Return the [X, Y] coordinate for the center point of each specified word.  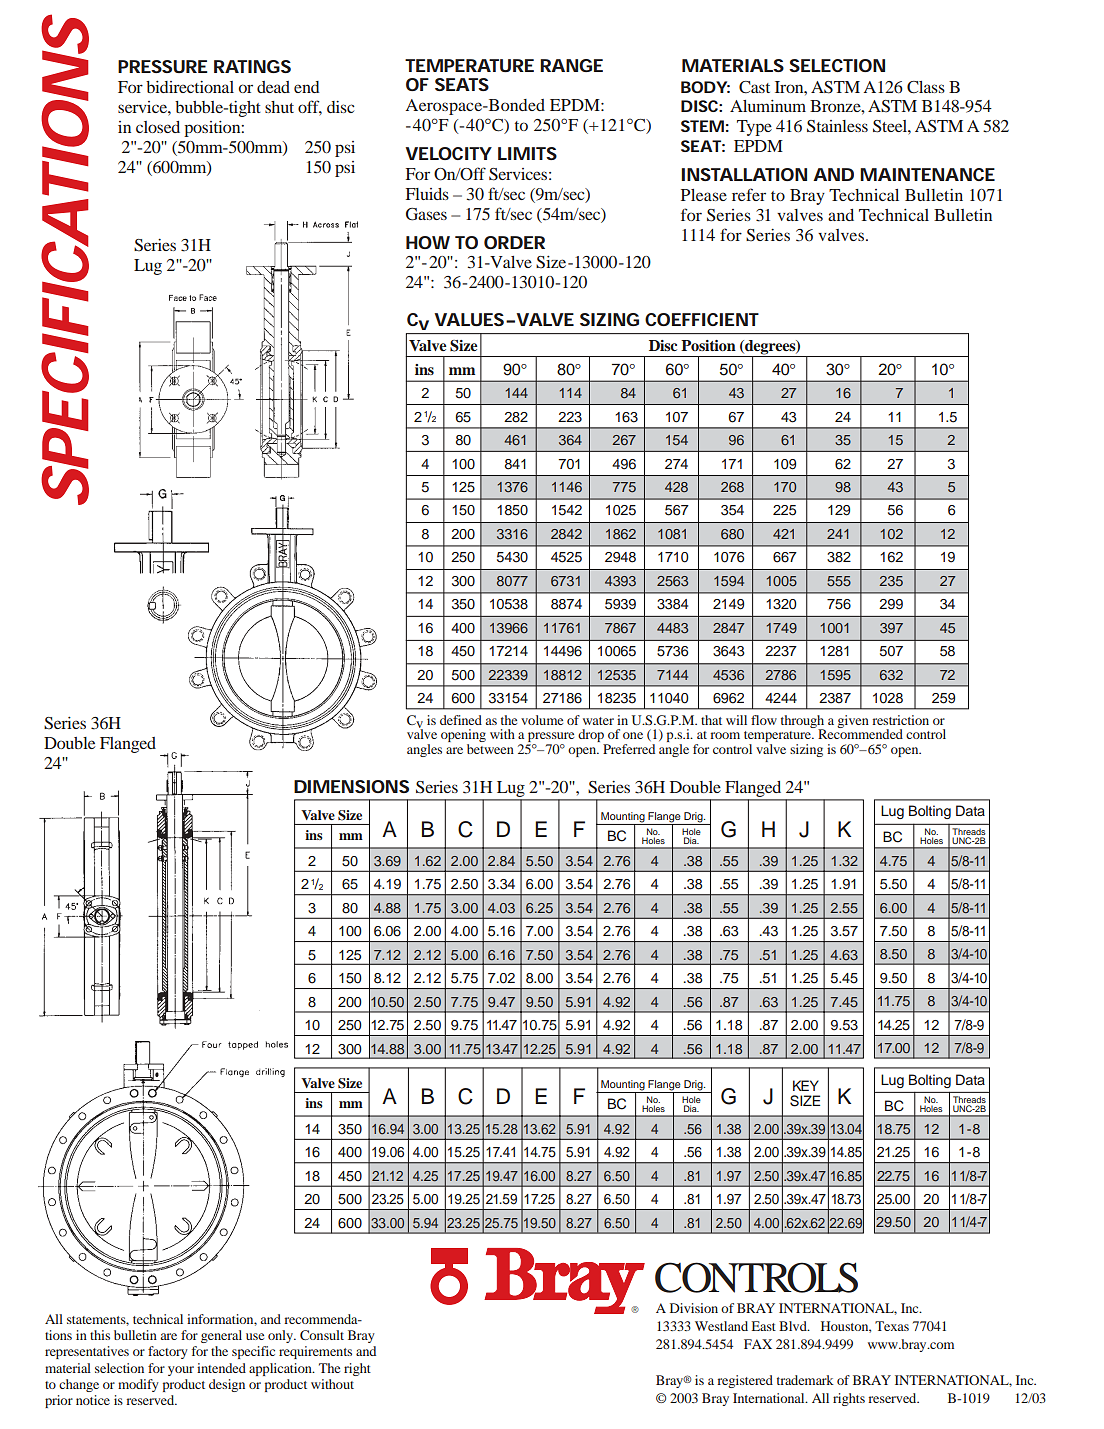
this [100, 1335]
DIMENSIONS [351, 786]
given [853, 721]
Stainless [837, 126]
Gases [426, 214]
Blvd [794, 1326]
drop [592, 737]
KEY [806, 1085]
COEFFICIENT [702, 319]
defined [461, 720]
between [490, 747]
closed [158, 127]
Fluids [427, 194]
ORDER [514, 242]
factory [168, 1352]
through [803, 723]
